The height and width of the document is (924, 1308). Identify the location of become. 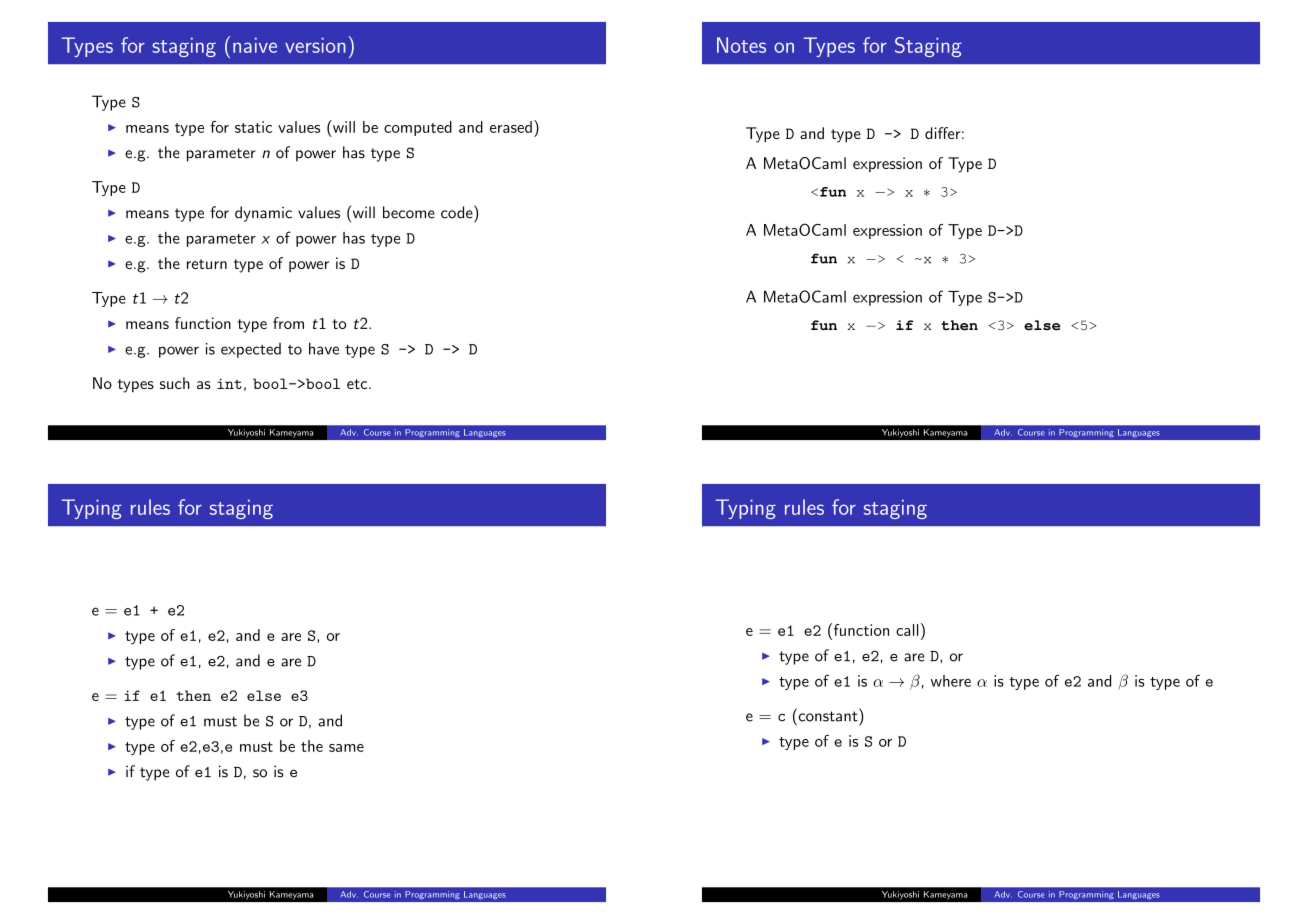
(409, 212).
